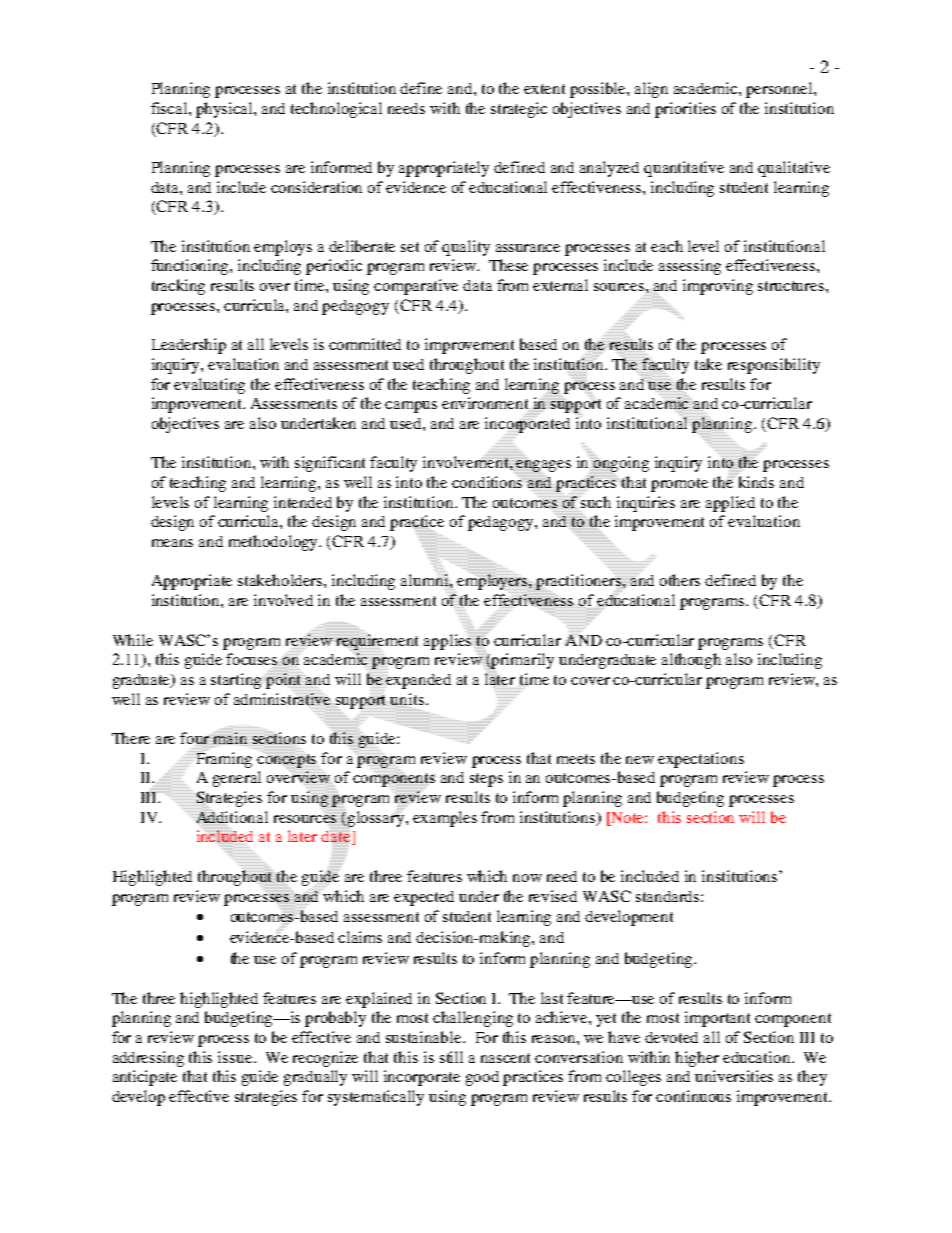  What do you see at coordinates (685, 110) in the image?
I see `priorities` at bounding box center [685, 110].
